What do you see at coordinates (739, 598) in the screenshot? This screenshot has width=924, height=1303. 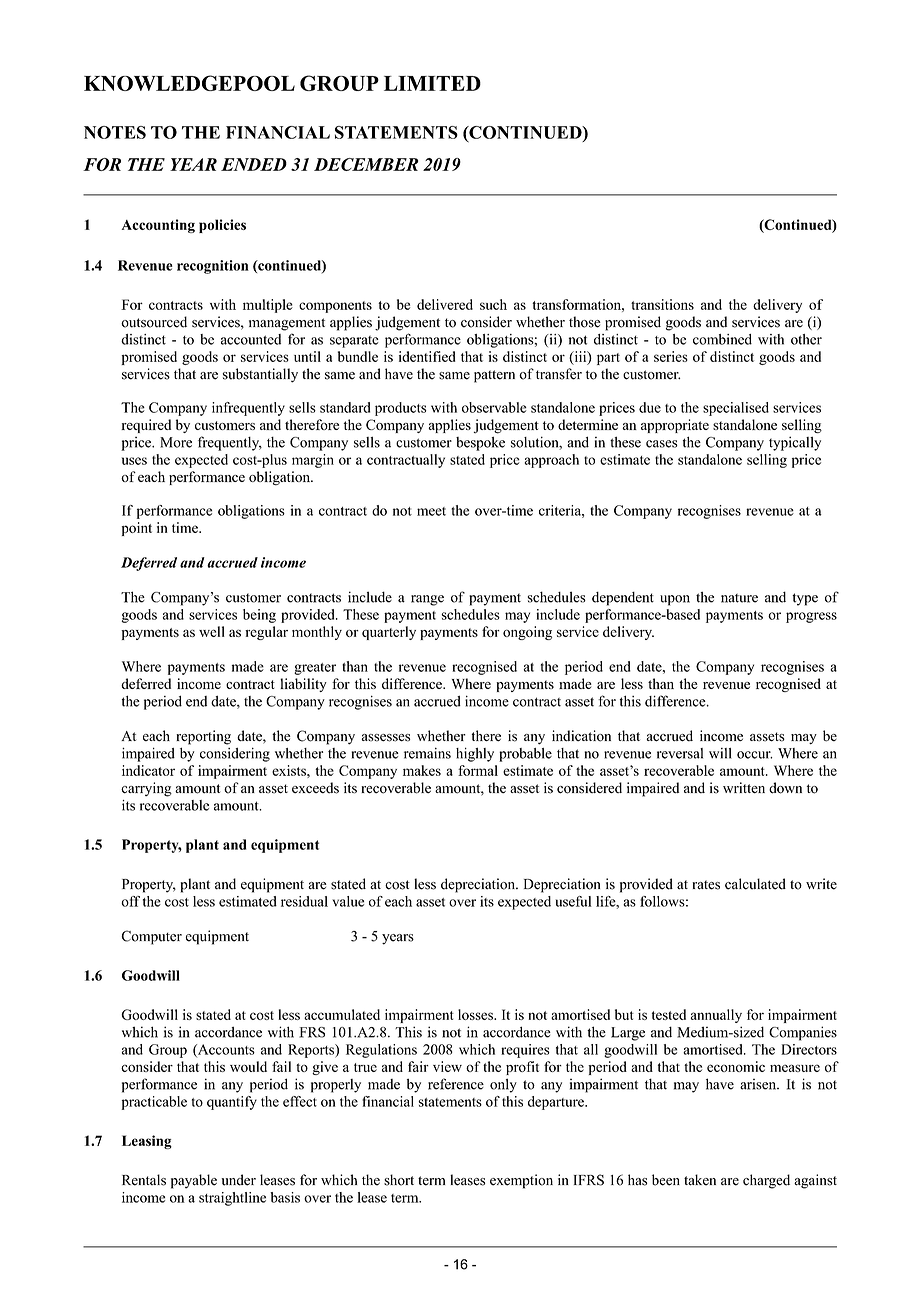 I see `nature` at bounding box center [739, 598].
